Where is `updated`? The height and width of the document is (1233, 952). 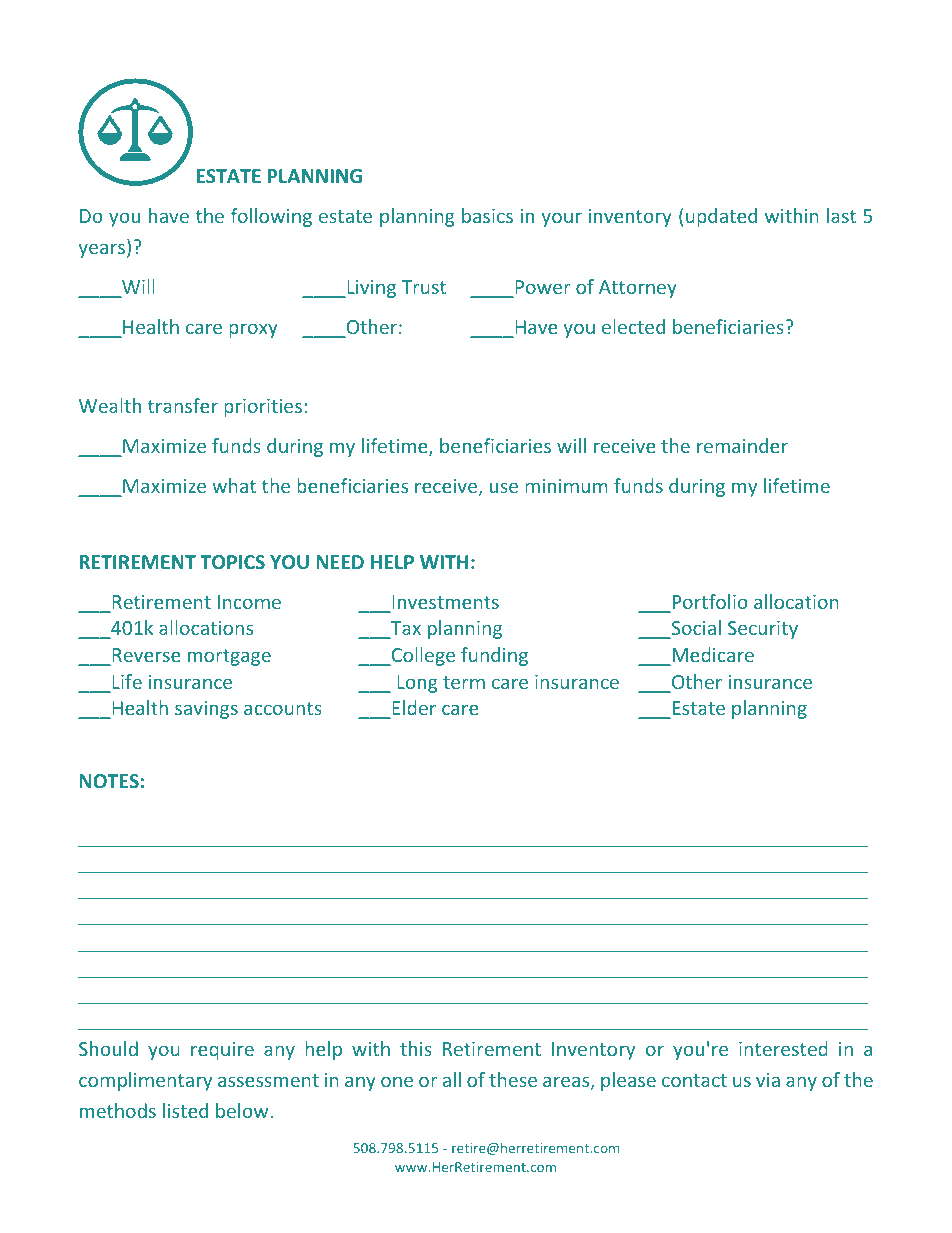 updated is located at coordinates (721, 217).
